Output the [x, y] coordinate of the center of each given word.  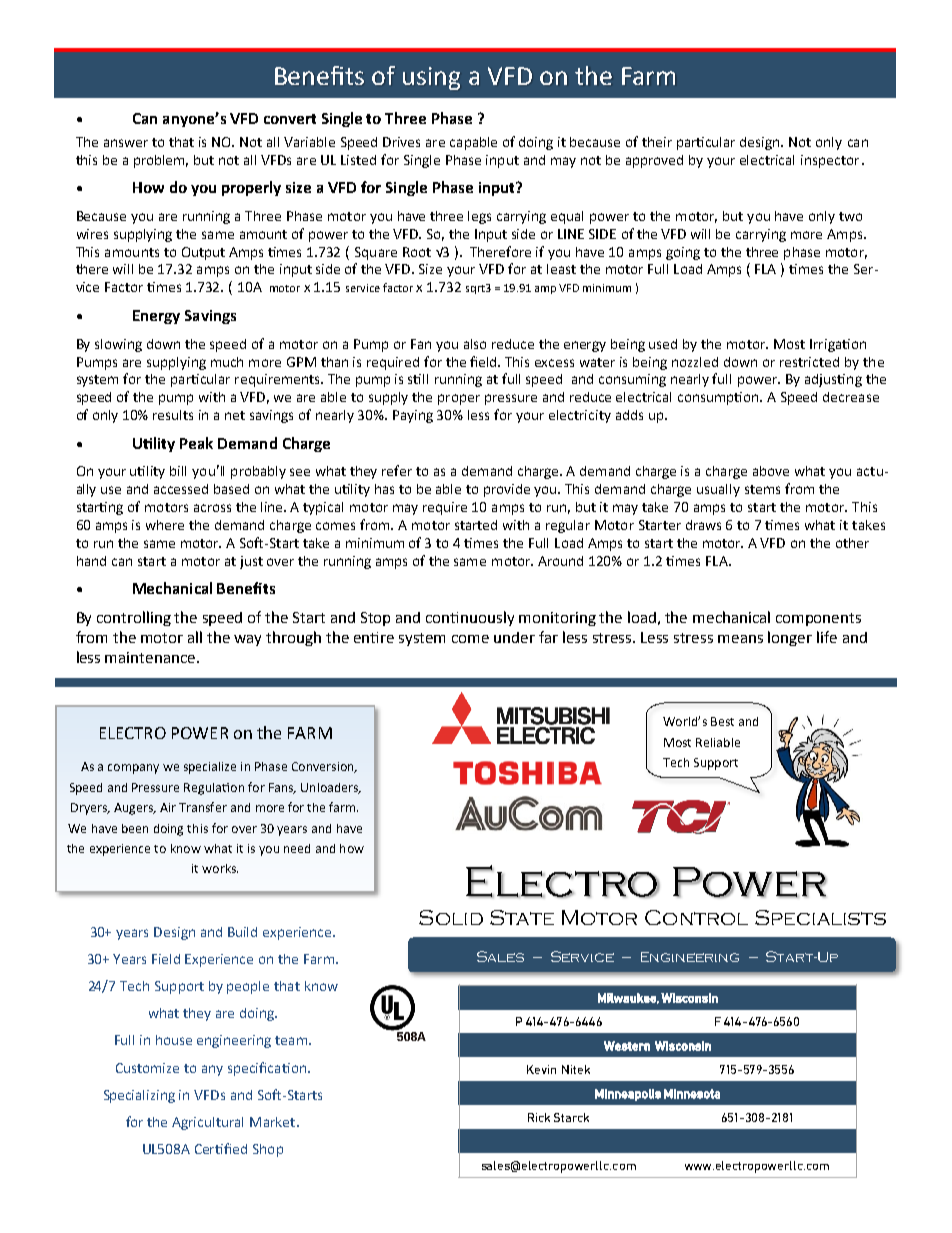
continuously [470, 618]
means [740, 639]
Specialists [820, 917]
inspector [830, 161]
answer [126, 143]
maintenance [151, 657]
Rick [539, 1117]
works [220, 868]
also [475, 344]
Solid [451, 917]
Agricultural [207, 1123]
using [431, 78]
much [227, 362]
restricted [809, 362]
